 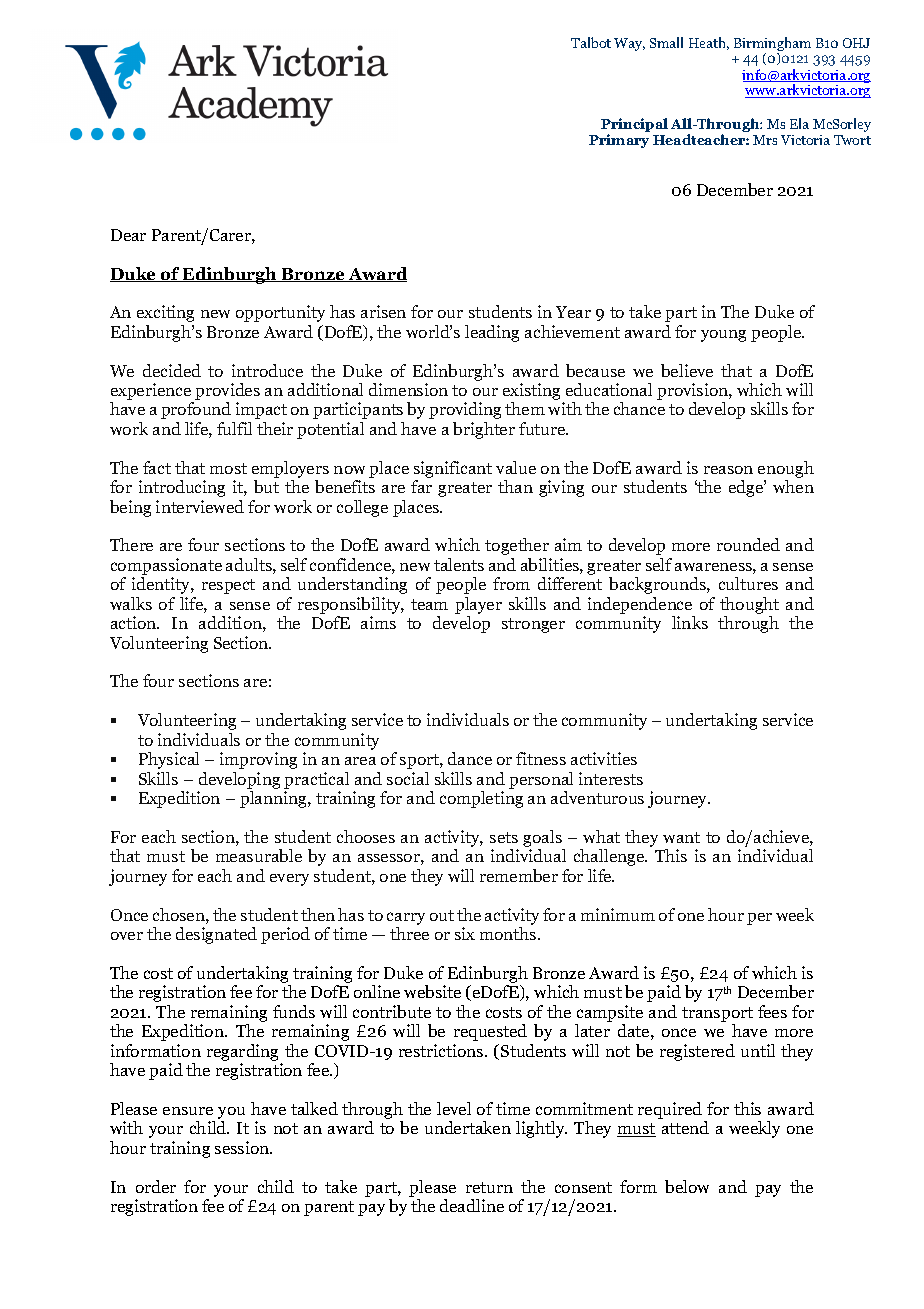 I want to click on player, so click(x=478, y=605).
